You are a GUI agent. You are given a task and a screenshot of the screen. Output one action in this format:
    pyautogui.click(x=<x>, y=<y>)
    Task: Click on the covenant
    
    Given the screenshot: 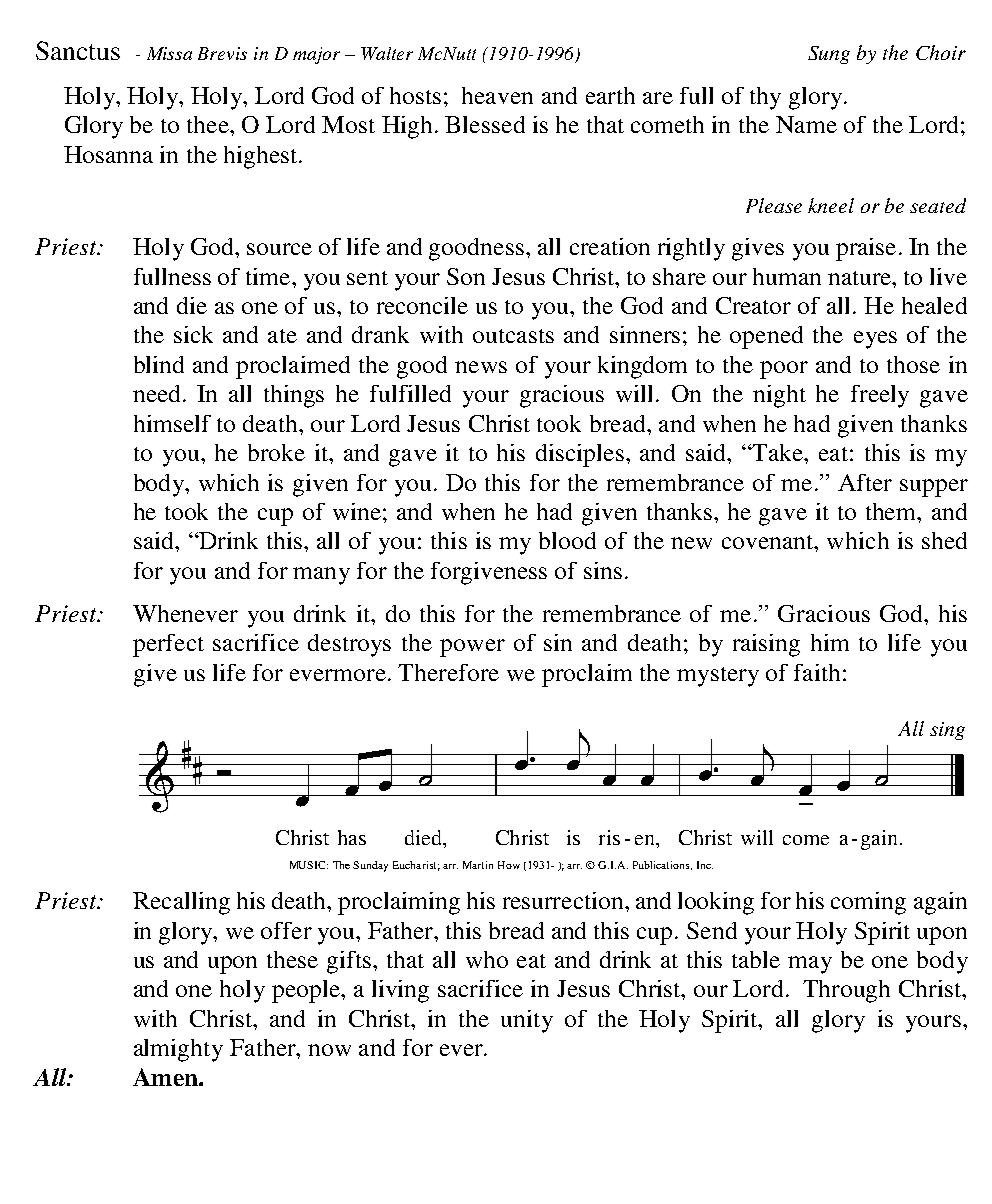 What is the action you would take?
    pyautogui.click(x=769, y=542)
